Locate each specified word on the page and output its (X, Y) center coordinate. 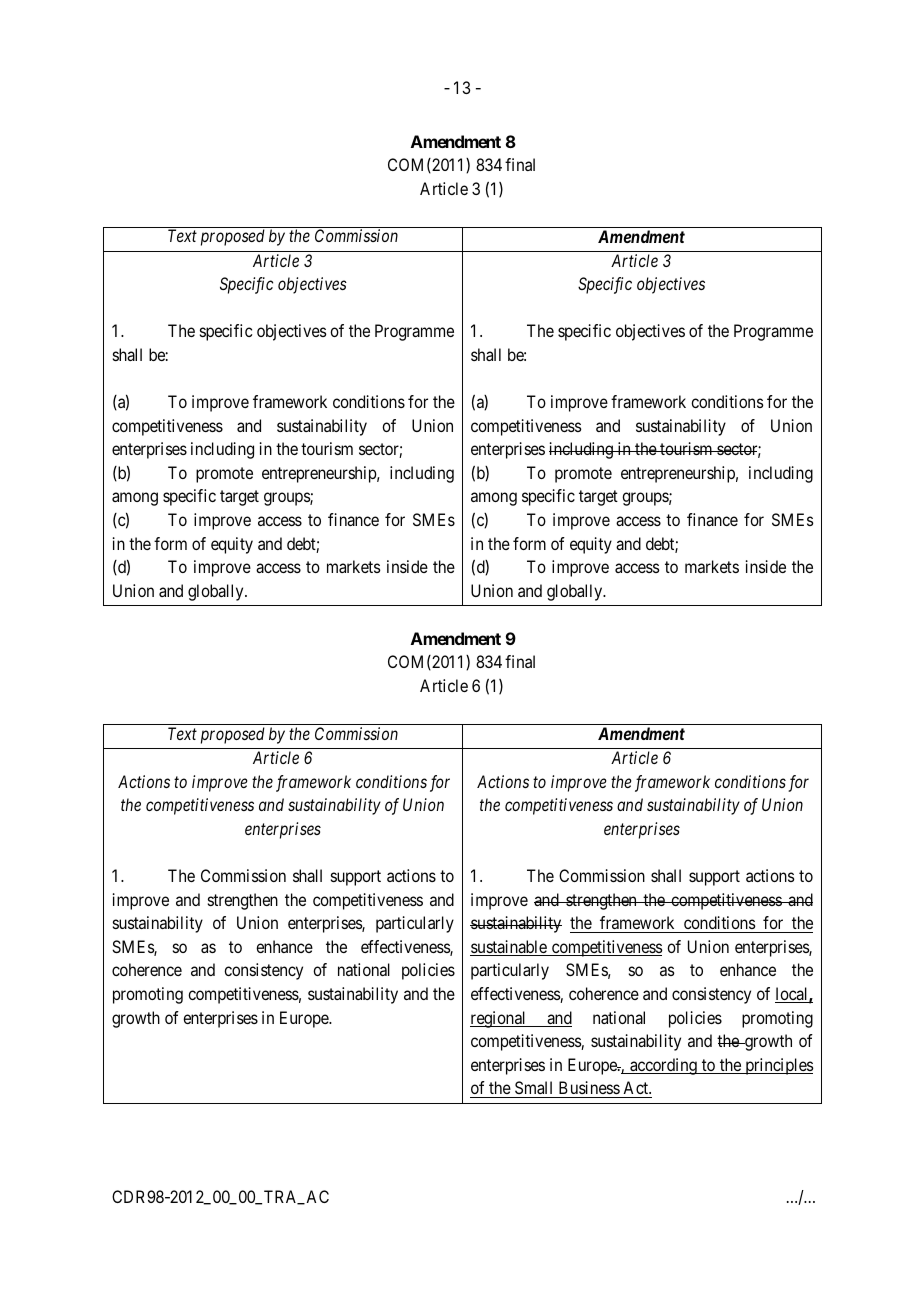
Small (533, 1087)
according (663, 1066)
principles (778, 1066)
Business (589, 1087)
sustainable (509, 948)
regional (499, 1019)
